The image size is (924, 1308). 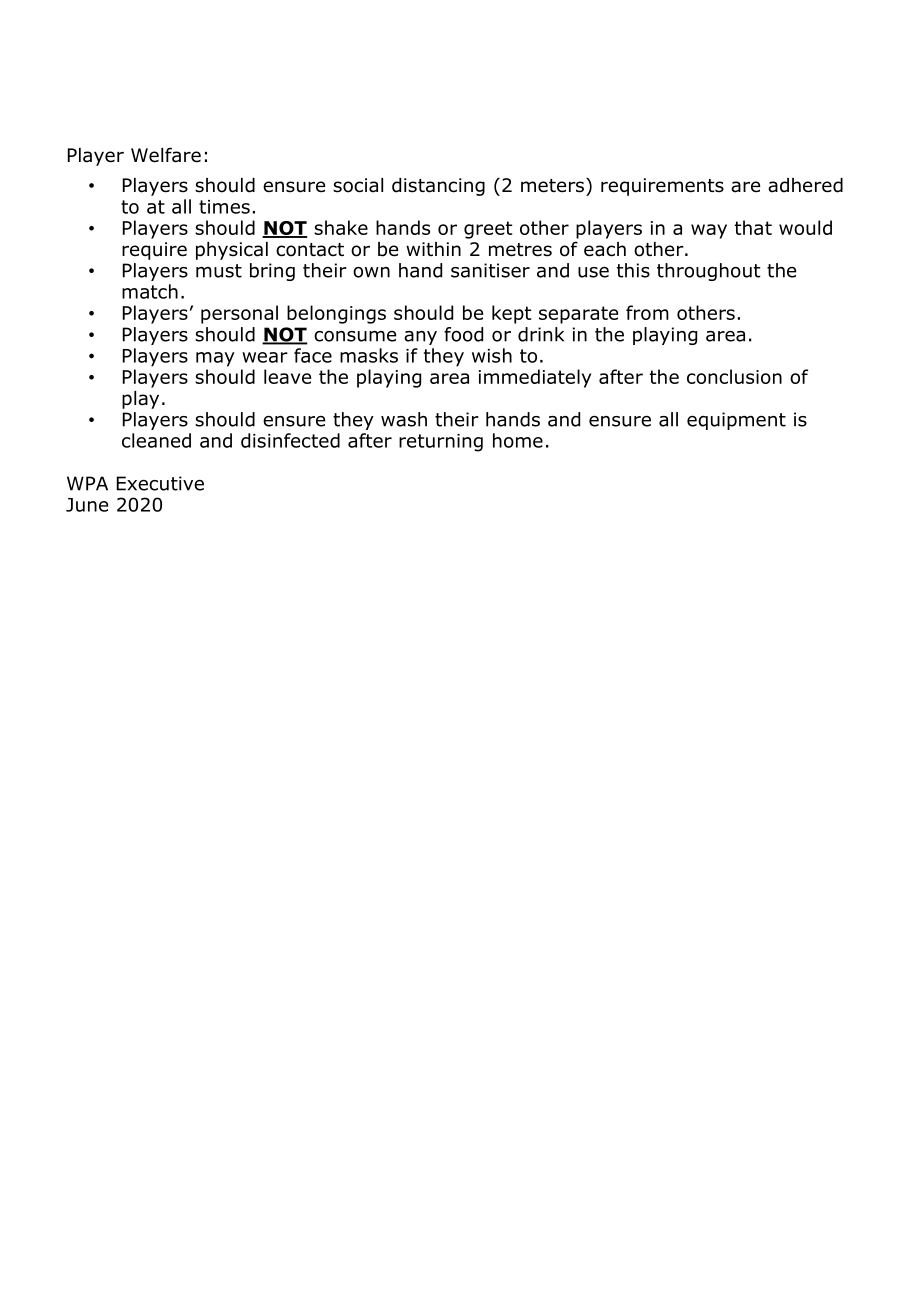 I want to click on returning, so click(x=441, y=443).
